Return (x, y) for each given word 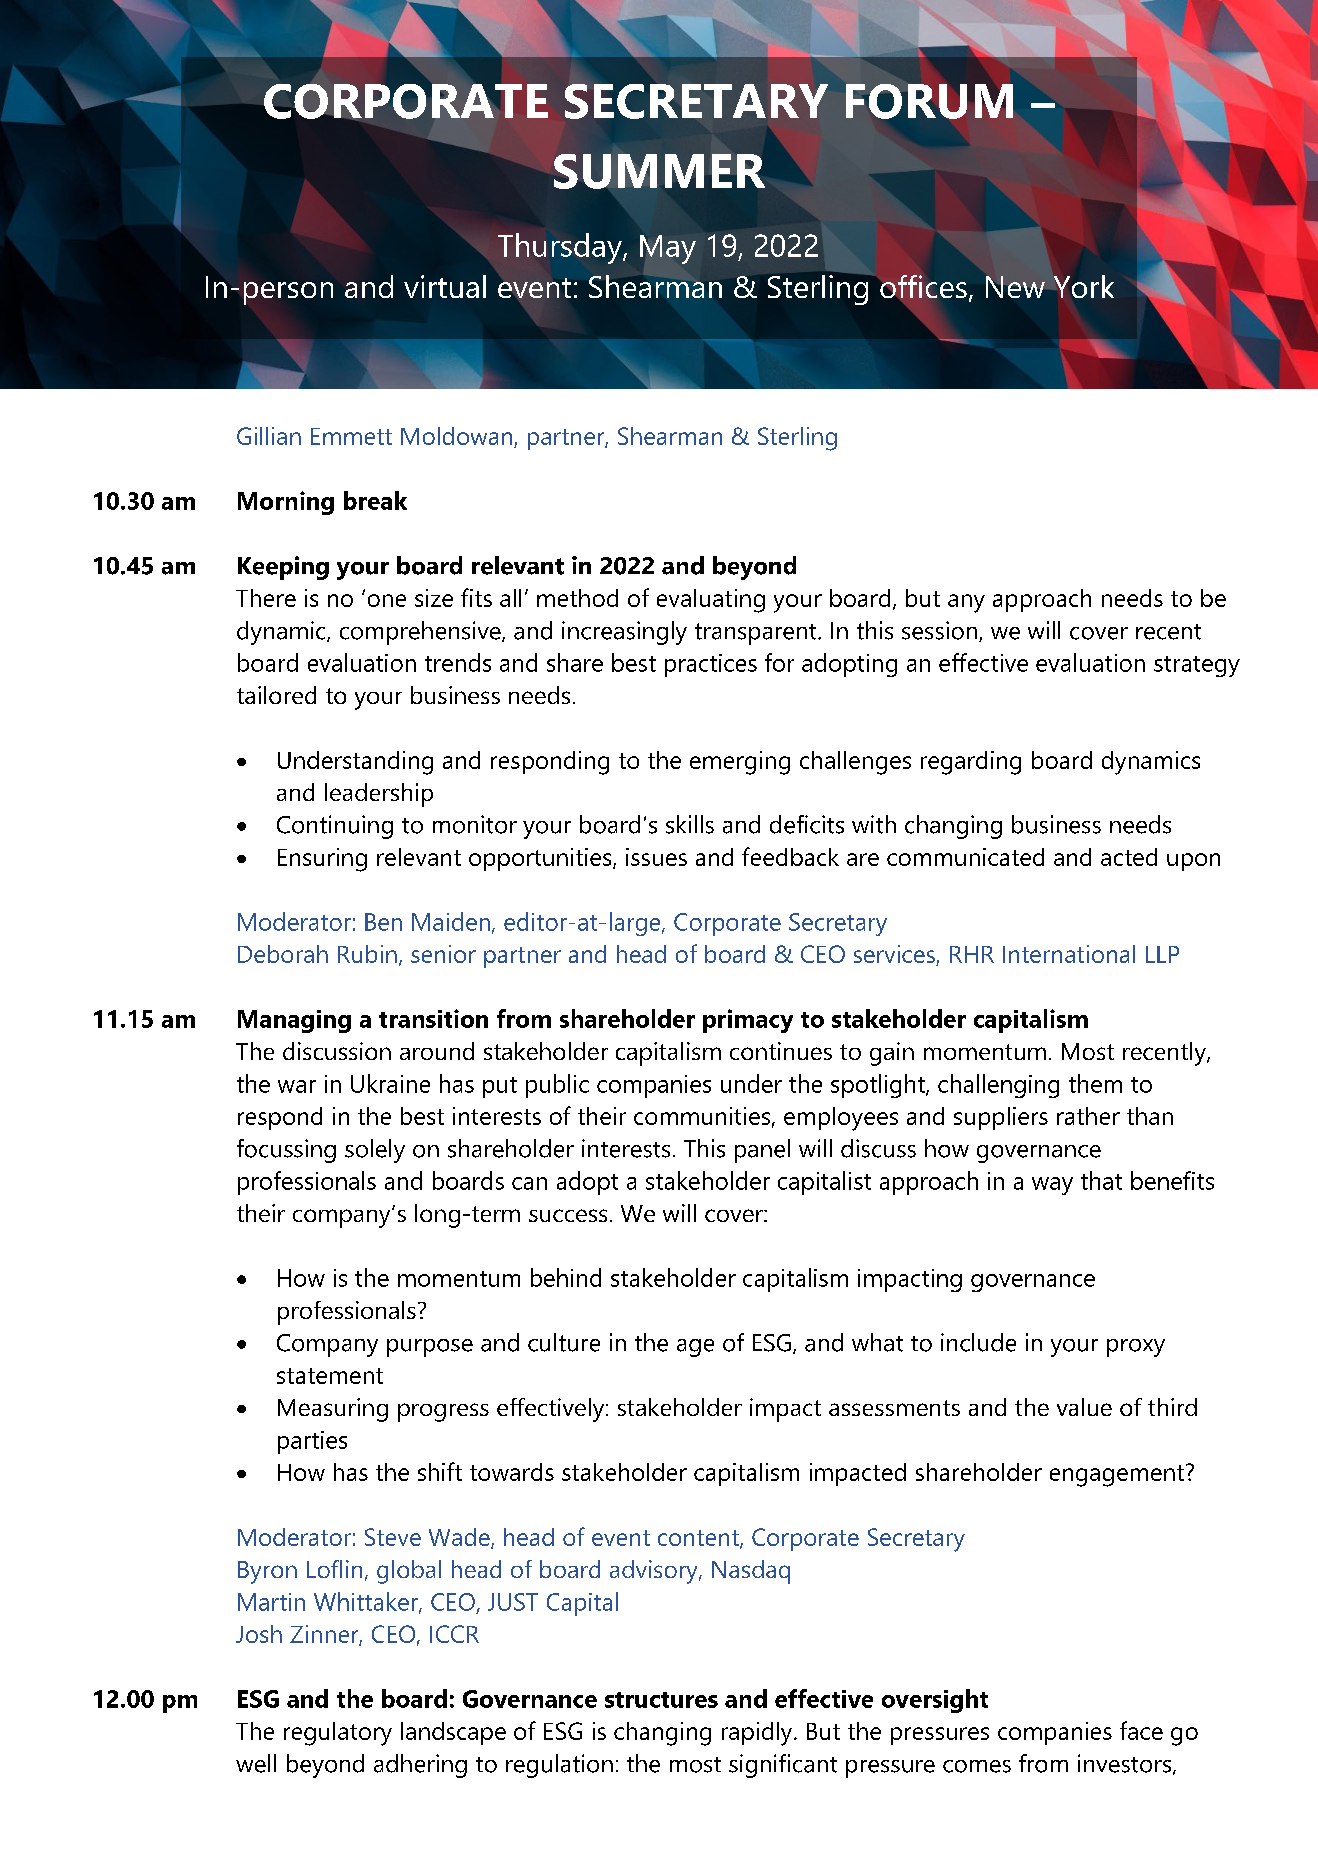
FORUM (929, 101)
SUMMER (659, 171)
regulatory (338, 1734)
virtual (445, 286)
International (1069, 954)
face (1141, 1730)
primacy (748, 1021)
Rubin (367, 954)
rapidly (758, 1734)
